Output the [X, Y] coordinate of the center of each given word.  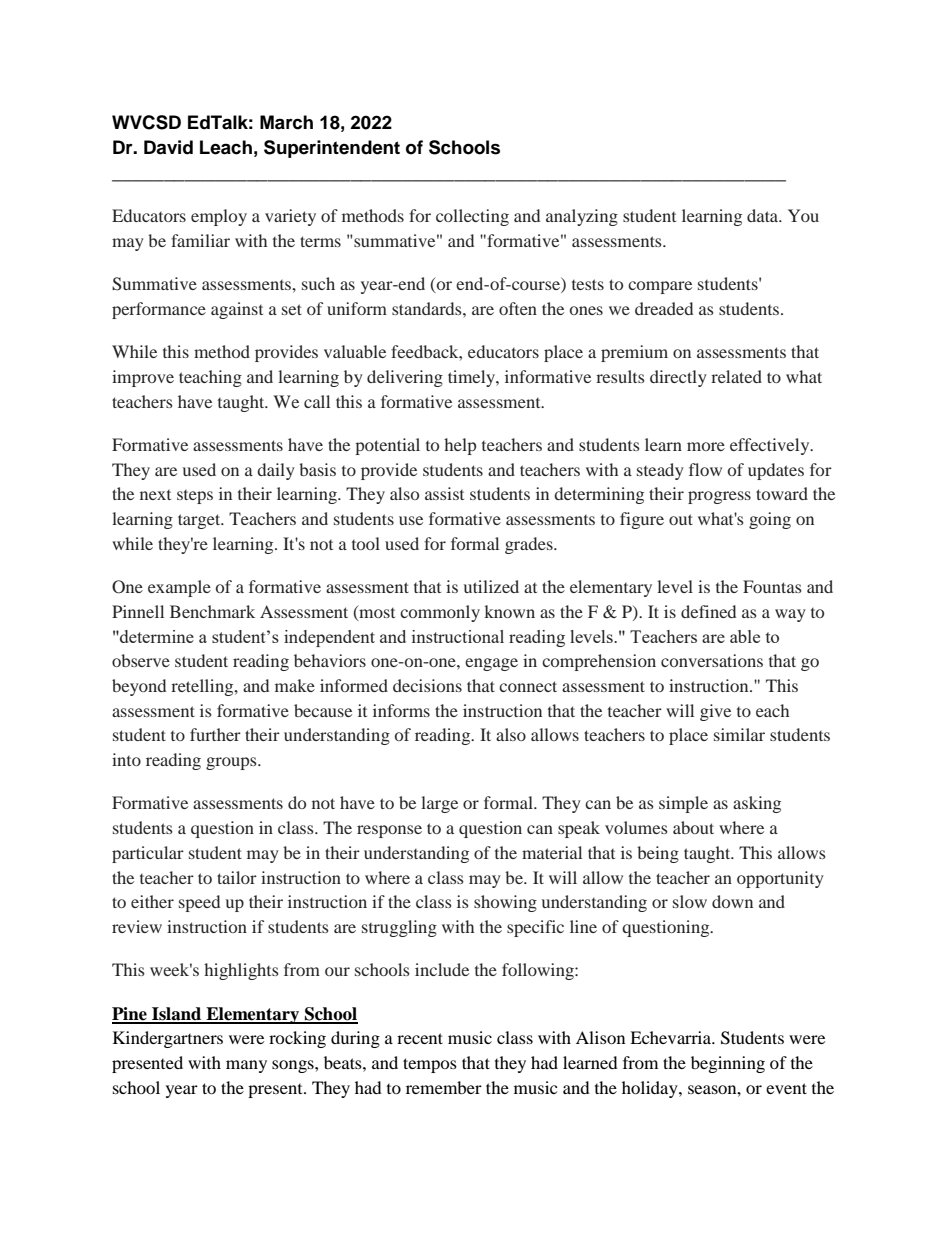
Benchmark [212, 611]
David [168, 147]
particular [148, 854]
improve [143, 378]
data [764, 215]
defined [708, 611]
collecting [472, 217]
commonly [440, 613]
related [736, 376]
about [693, 827]
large [439, 804]
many [246, 1066]
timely [472, 378]
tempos [430, 1065]
